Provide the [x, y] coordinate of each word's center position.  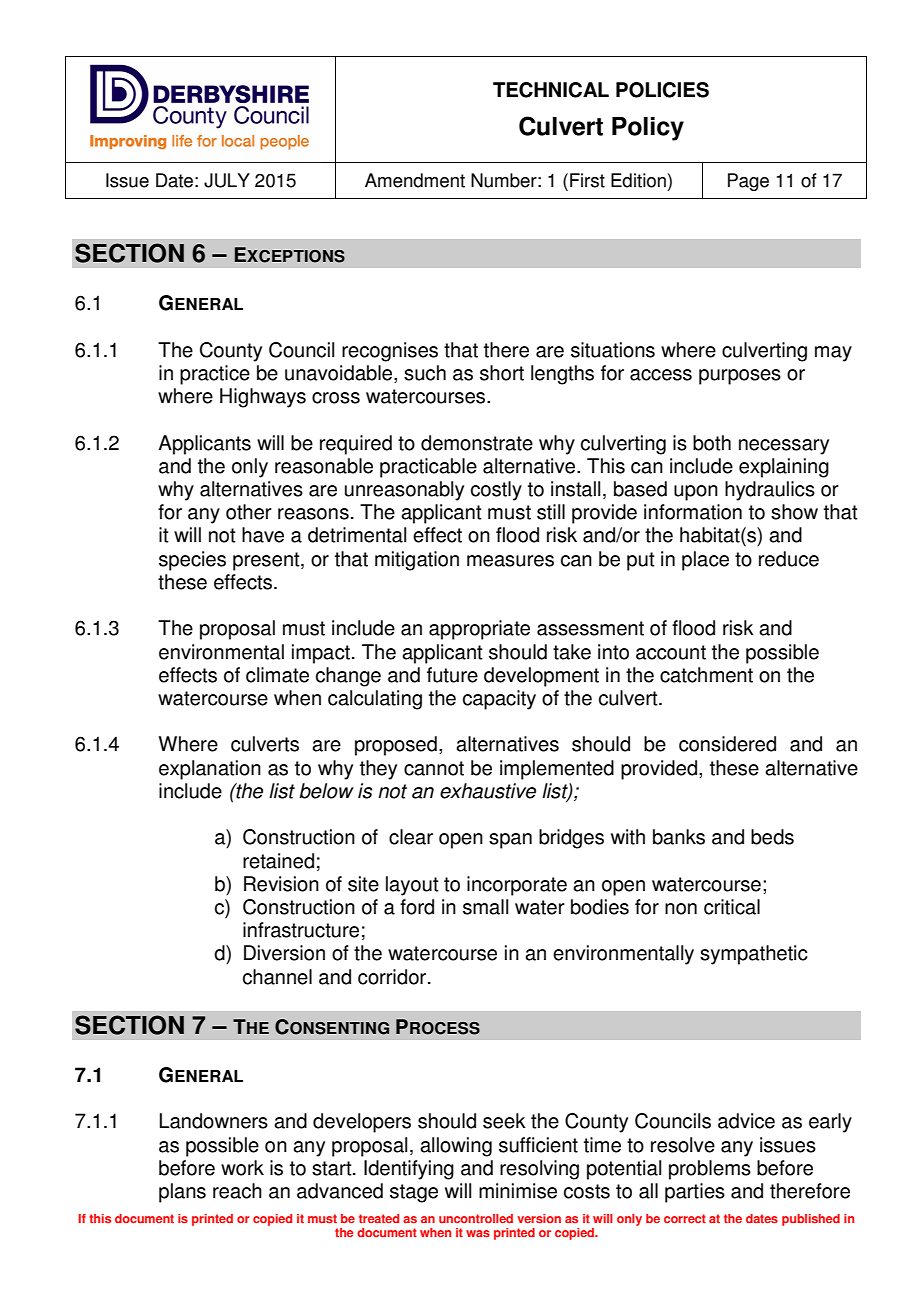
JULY [227, 180]
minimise [518, 1191]
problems [710, 1170]
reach [237, 1191]
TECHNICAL [551, 90]
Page [748, 182]
